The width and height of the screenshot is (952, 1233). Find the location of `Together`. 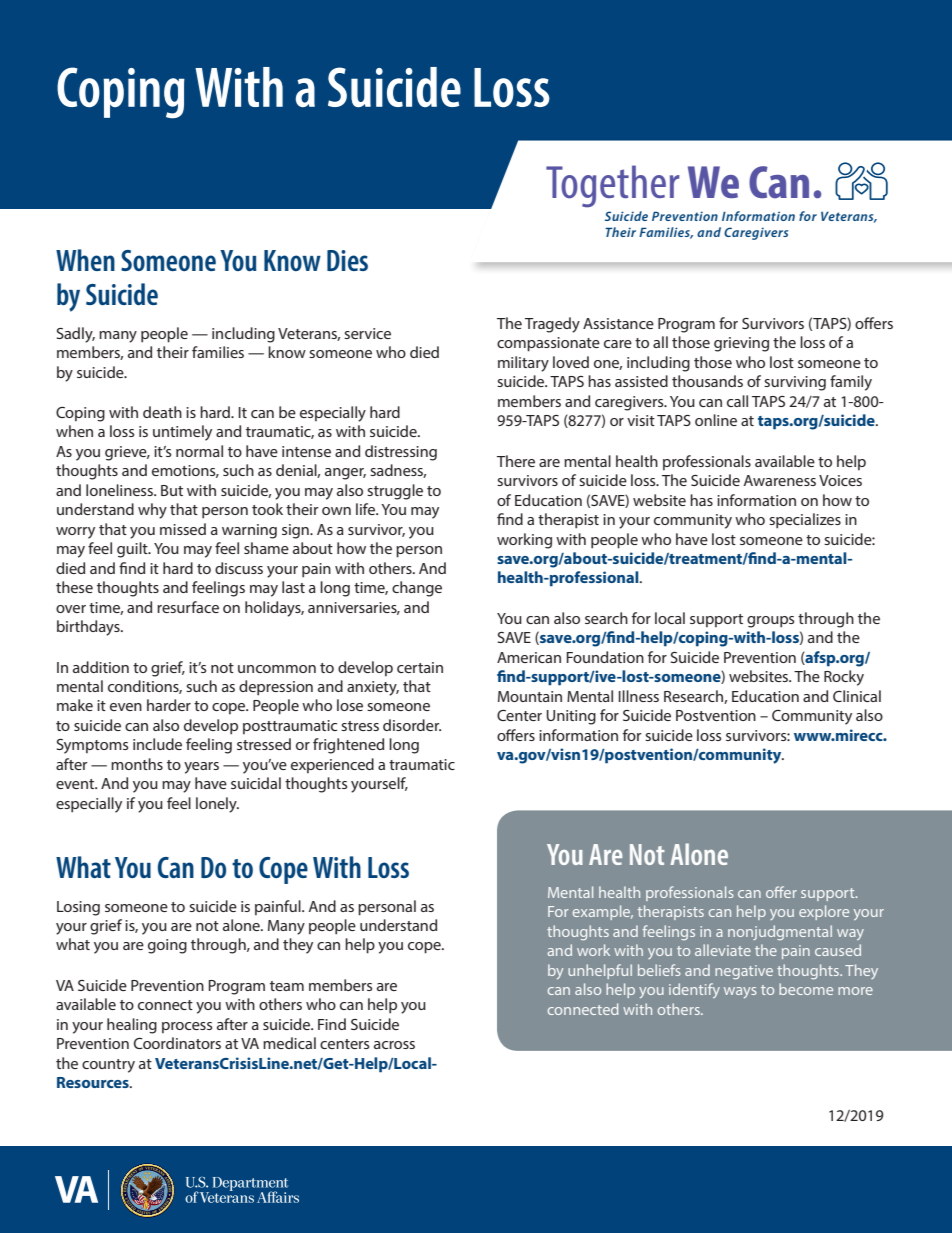

Together is located at coordinates (613, 186).
